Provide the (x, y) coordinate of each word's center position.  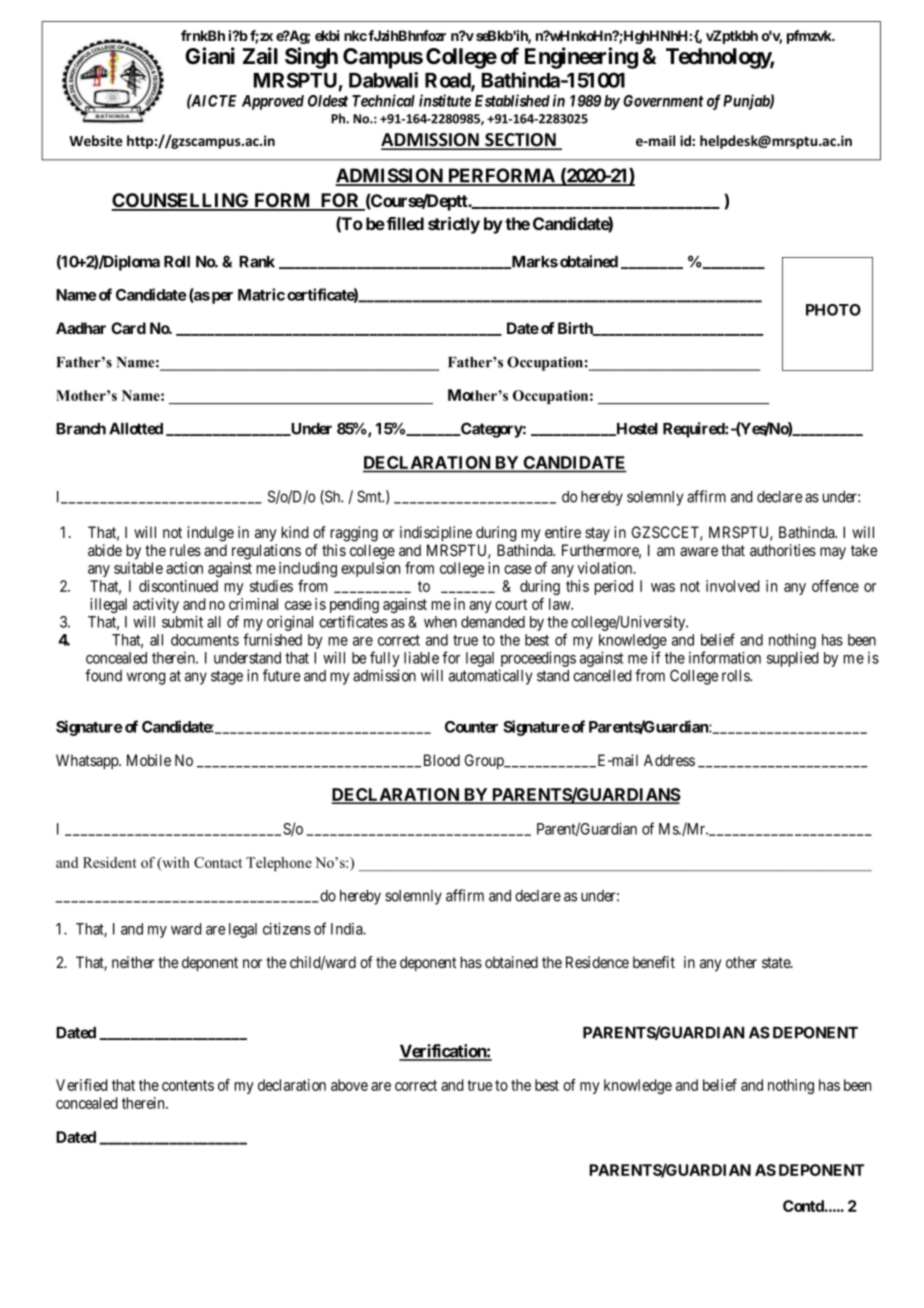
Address (669, 760)
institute (445, 100)
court (511, 604)
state (777, 962)
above (349, 1085)
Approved (273, 102)
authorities (783, 550)
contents (188, 1085)
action (184, 568)
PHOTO (833, 310)
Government (663, 101)
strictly (454, 225)
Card (128, 328)
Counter (471, 727)
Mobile (149, 760)
